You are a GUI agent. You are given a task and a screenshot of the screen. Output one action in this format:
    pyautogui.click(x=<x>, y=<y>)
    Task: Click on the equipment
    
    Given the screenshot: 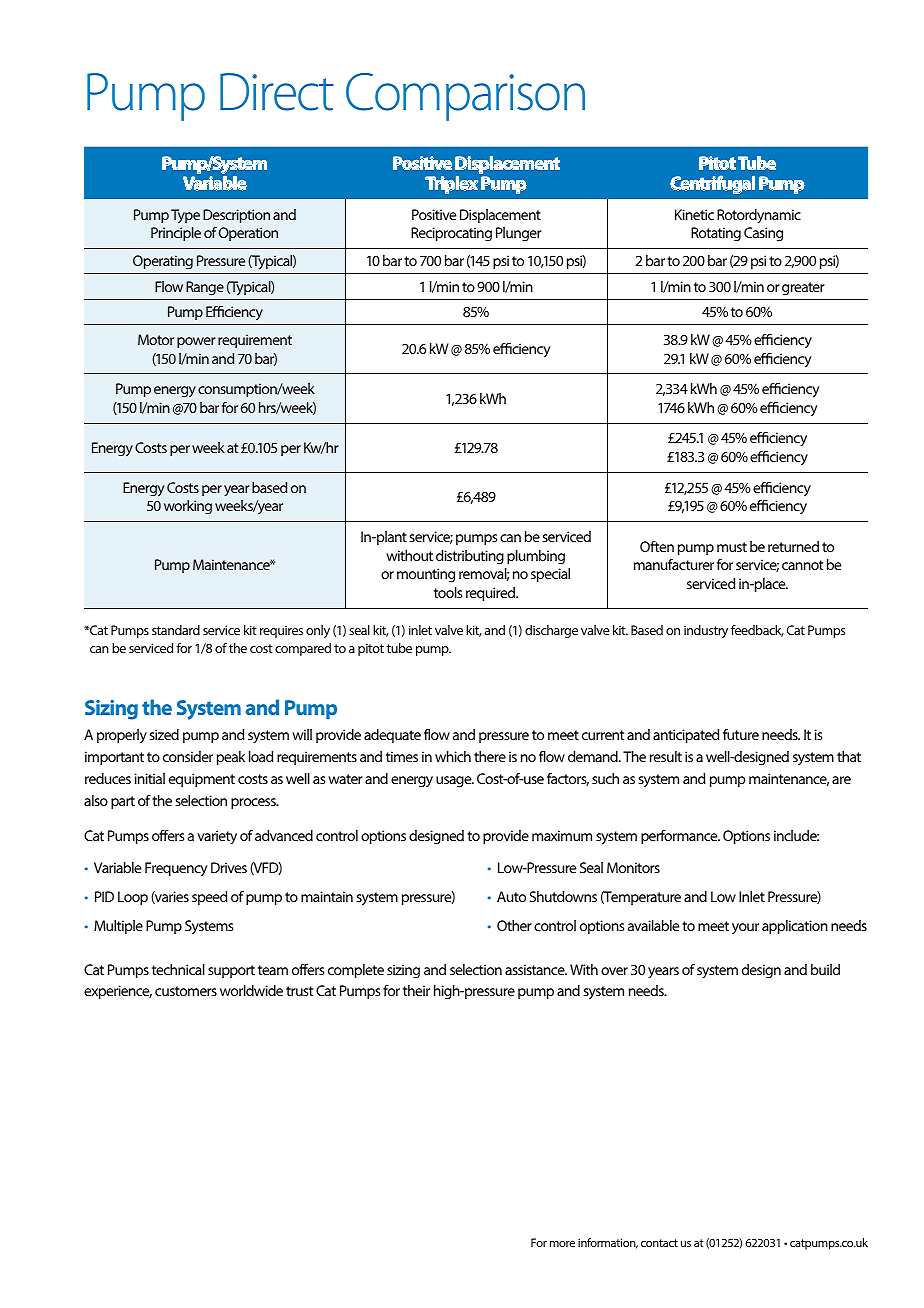 What is the action you would take?
    pyautogui.click(x=202, y=780)
